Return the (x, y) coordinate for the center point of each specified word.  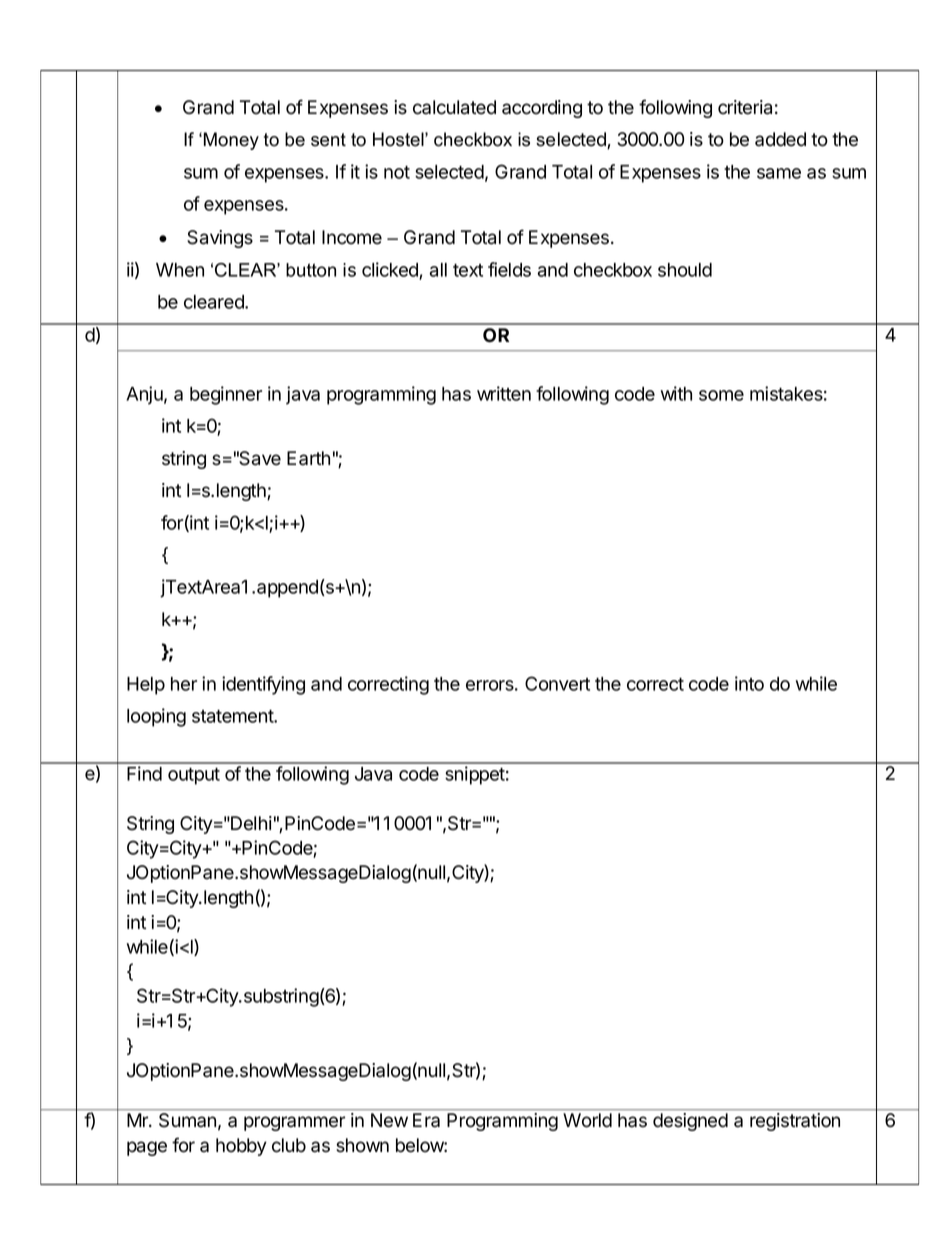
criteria (745, 107)
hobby (241, 1147)
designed (690, 1122)
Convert (557, 683)
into (749, 683)
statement (233, 716)
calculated (454, 107)
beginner (226, 395)
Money (231, 141)
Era (426, 1120)
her (184, 684)
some (721, 395)
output (194, 776)
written (504, 393)
